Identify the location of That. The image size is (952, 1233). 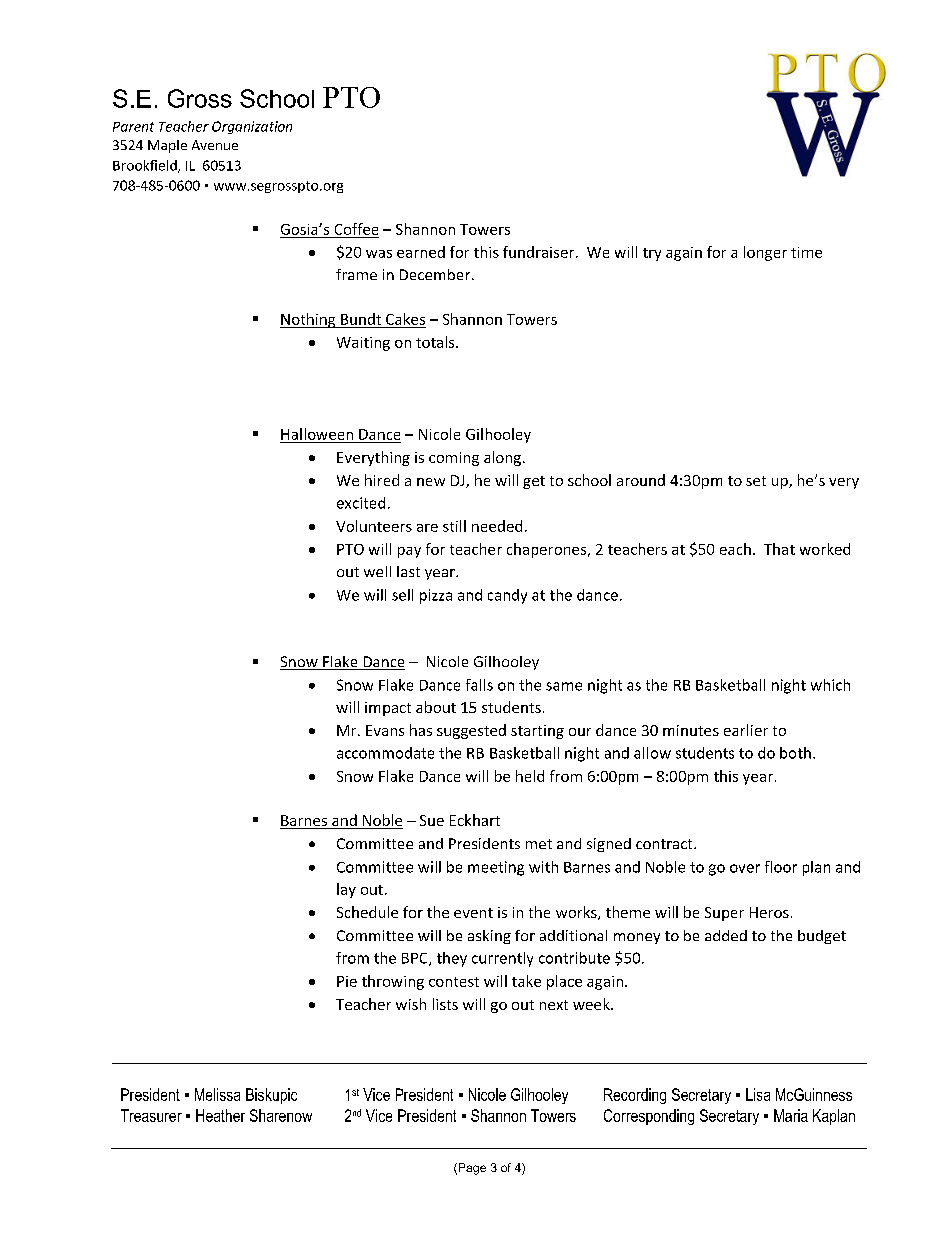
(779, 549).
